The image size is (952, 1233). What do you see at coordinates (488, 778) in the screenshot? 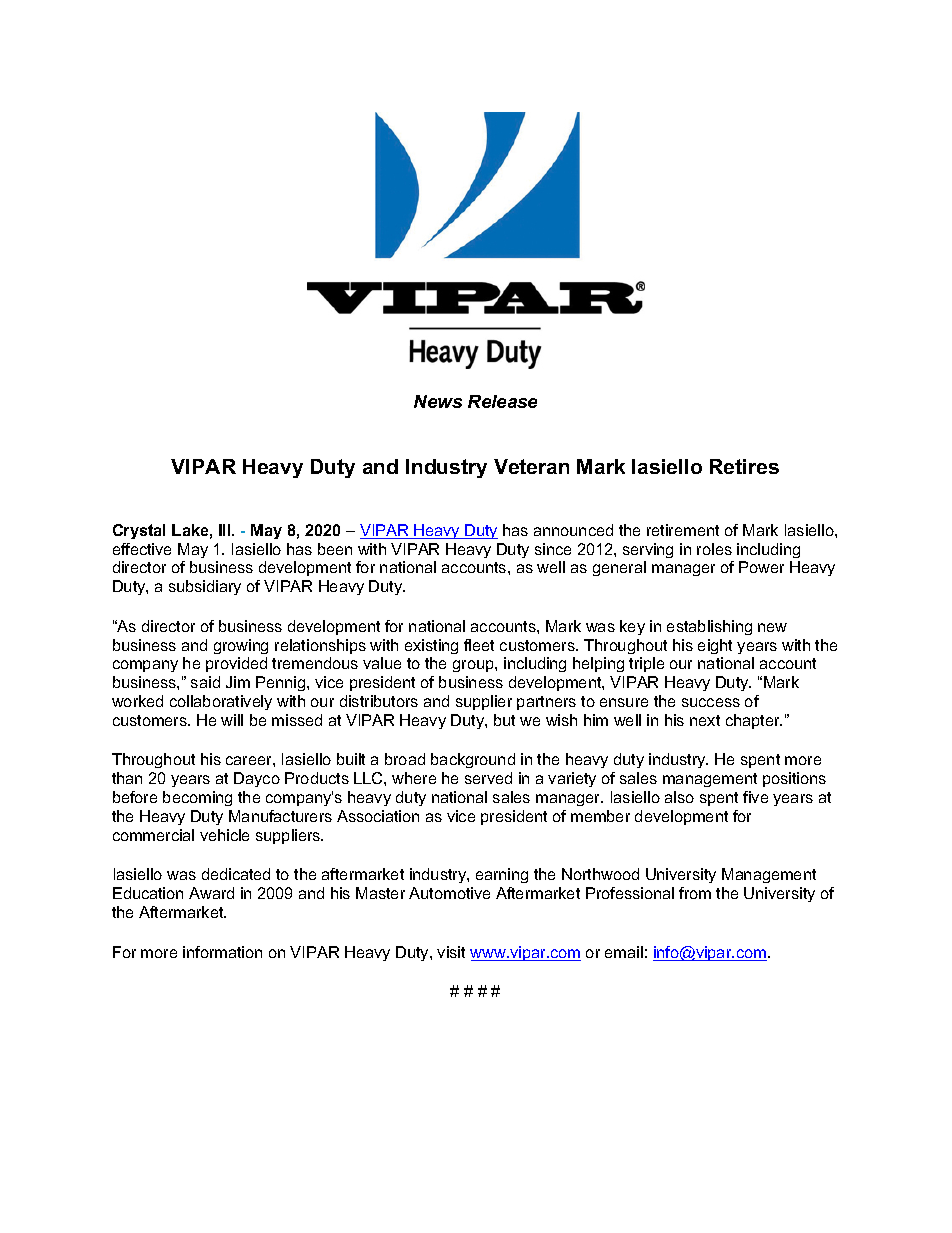
I see `served` at bounding box center [488, 778].
